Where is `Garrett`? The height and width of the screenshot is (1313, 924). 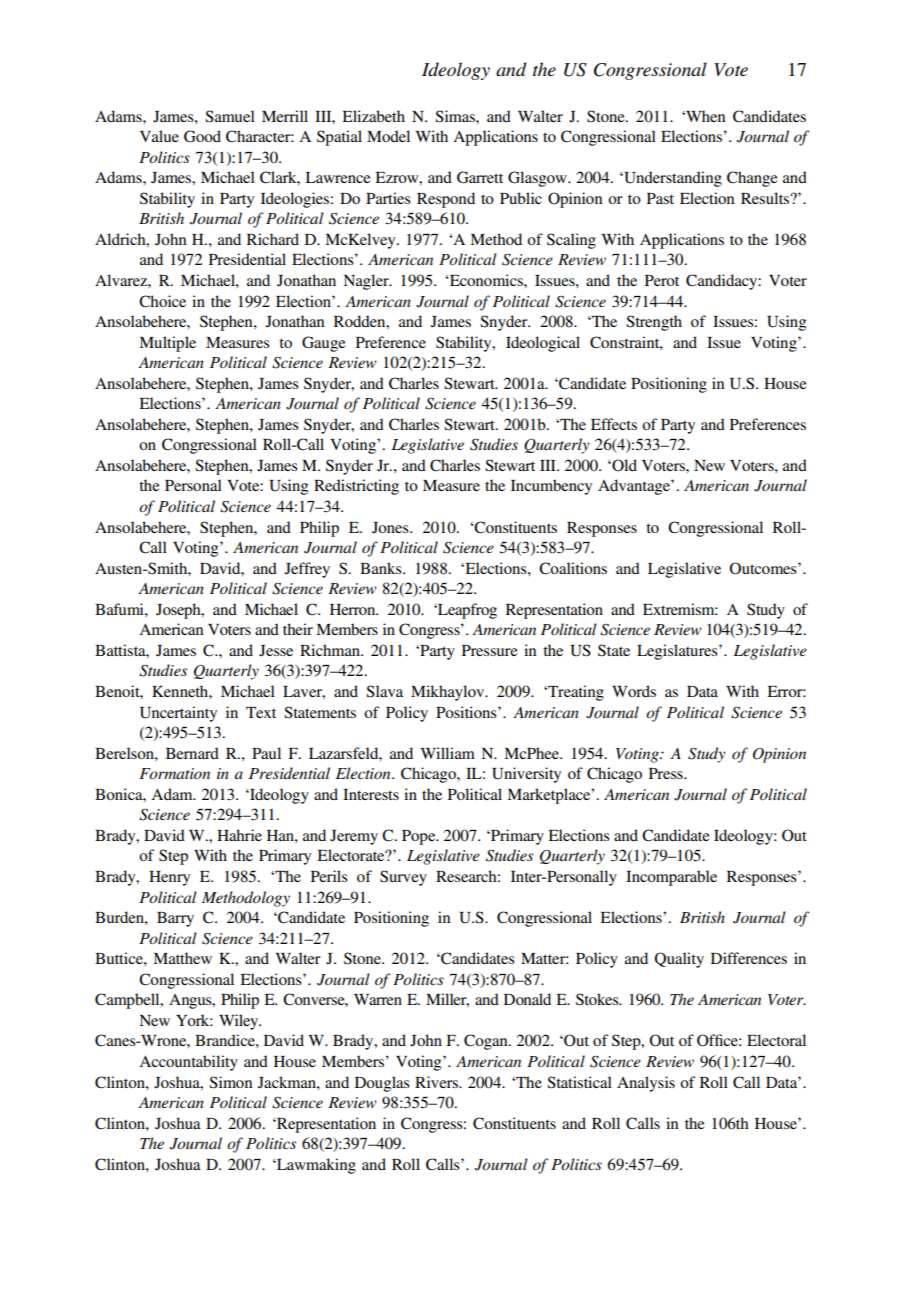
Garrett is located at coordinates (480, 177).
